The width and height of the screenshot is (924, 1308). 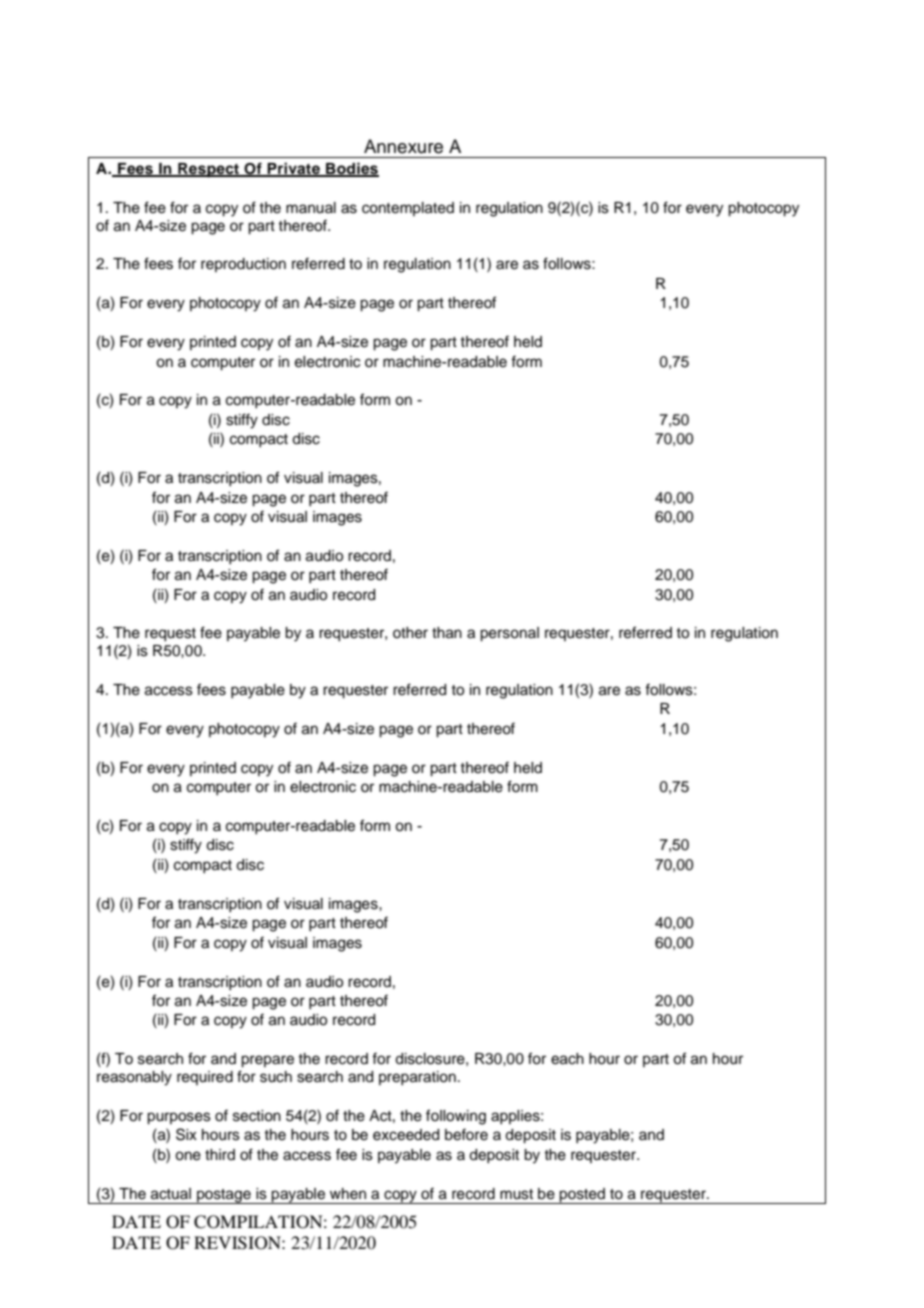 I want to click on Bodies, so click(x=351, y=169).
